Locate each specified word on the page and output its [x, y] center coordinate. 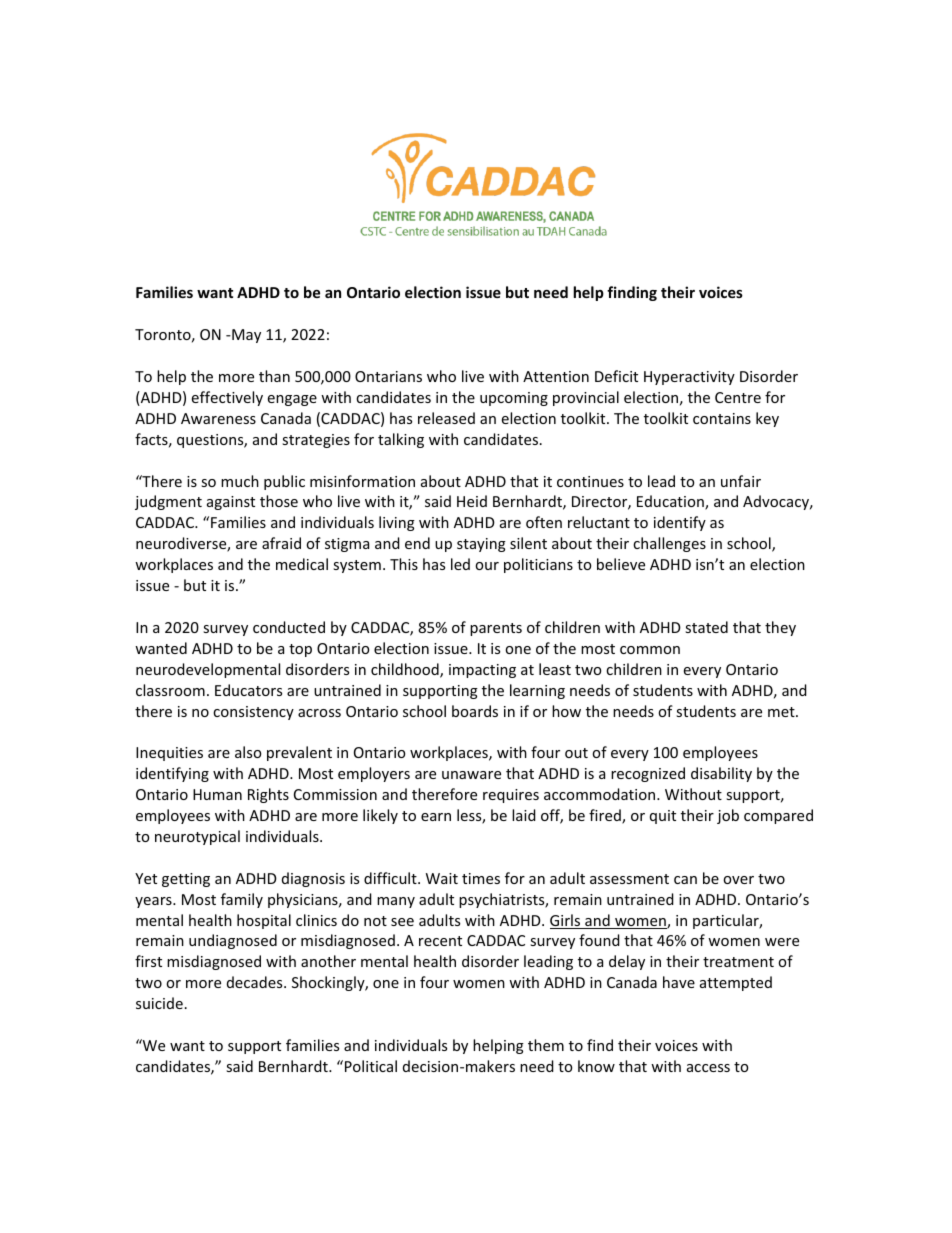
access [708, 1068]
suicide [159, 1003]
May [245, 336]
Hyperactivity [689, 378]
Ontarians [388, 376]
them [546, 1045]
